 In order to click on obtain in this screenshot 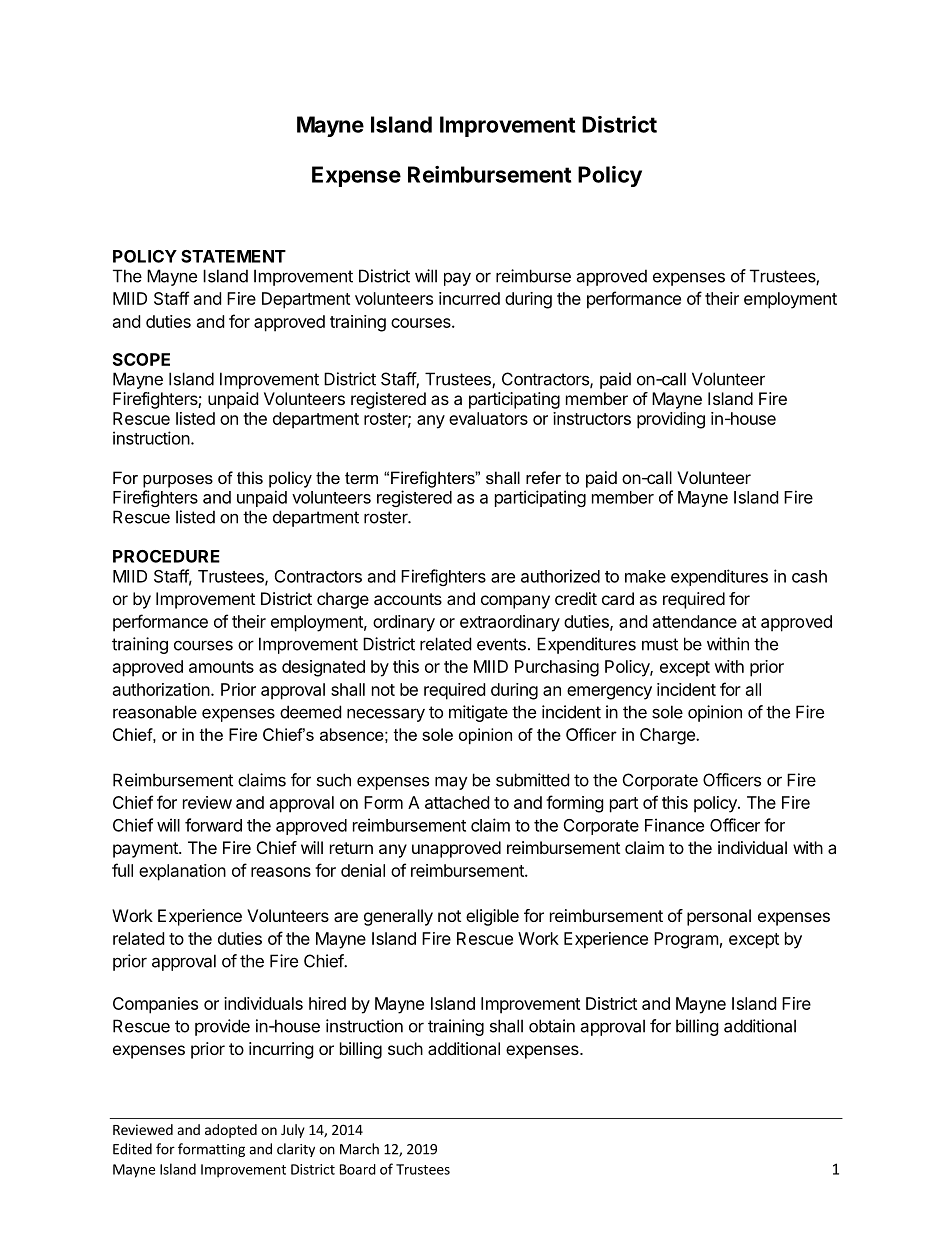, I will do `click(552, 1026)`.
